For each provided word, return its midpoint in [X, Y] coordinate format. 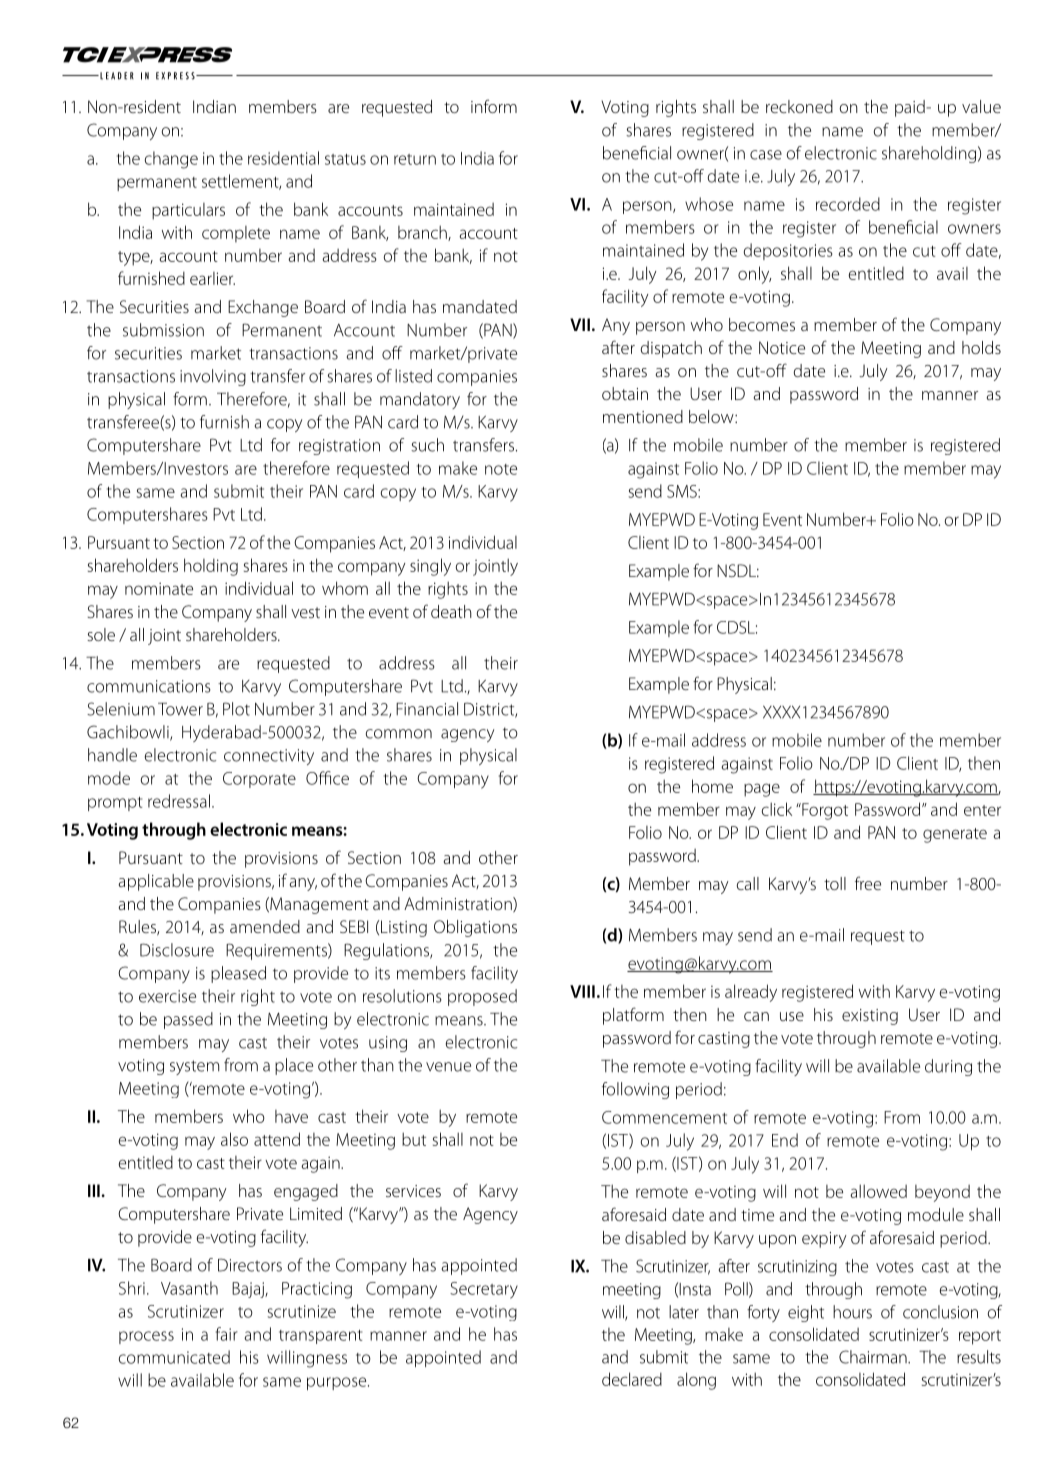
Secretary [484, 1290]
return [415, 159]
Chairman [874, 1357]
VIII [582, 991]
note [501, 469]
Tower [180, 709]
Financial [427, 709]
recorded [848, 204]
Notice [782, 347]
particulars [188, 211]
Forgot [824, 811]
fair [227, 1334]
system [194, 1067]
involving [213, 377]
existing [870, 1017]
